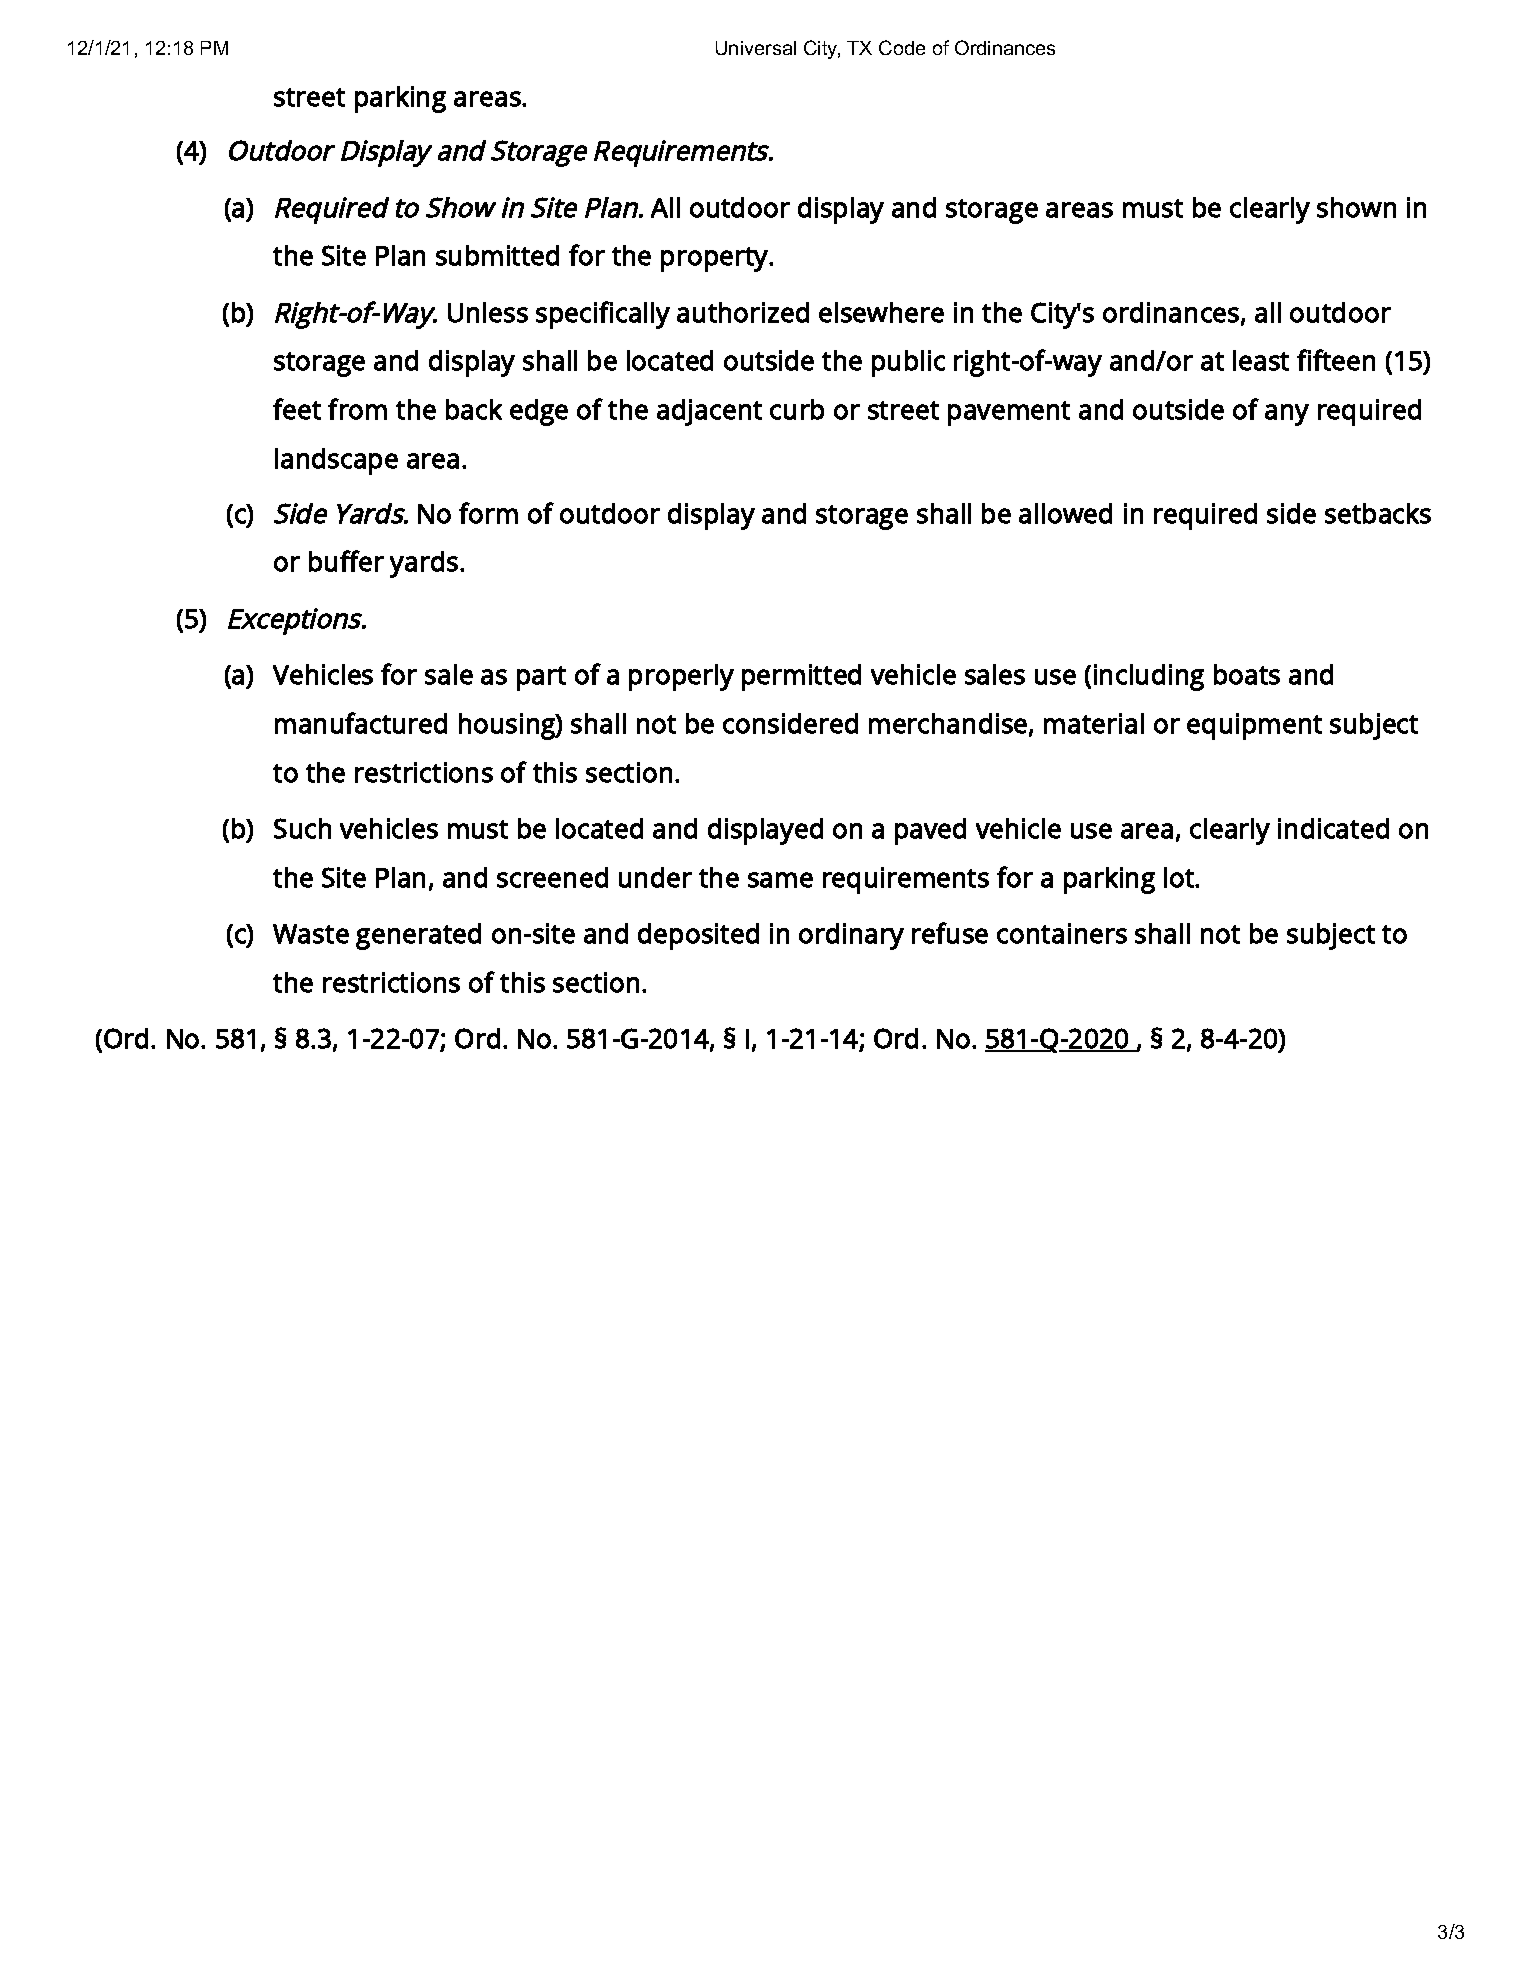 The image size is (1532, 1982). What do you see at coordinates (488, 312) in the document?
I see `Unless` at bounding box center [488, 312].
